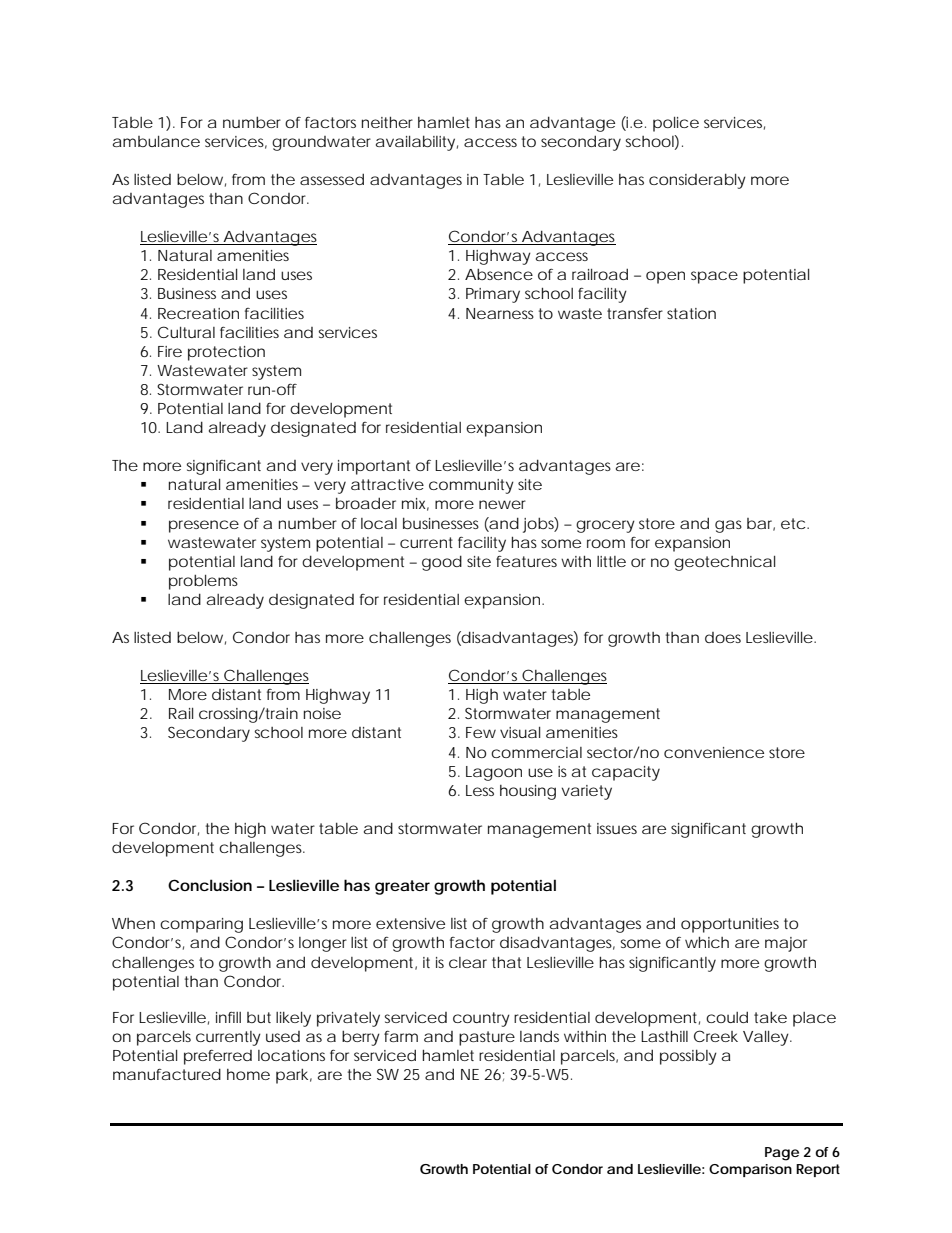  I want to click on Few, so click(481, 732).
